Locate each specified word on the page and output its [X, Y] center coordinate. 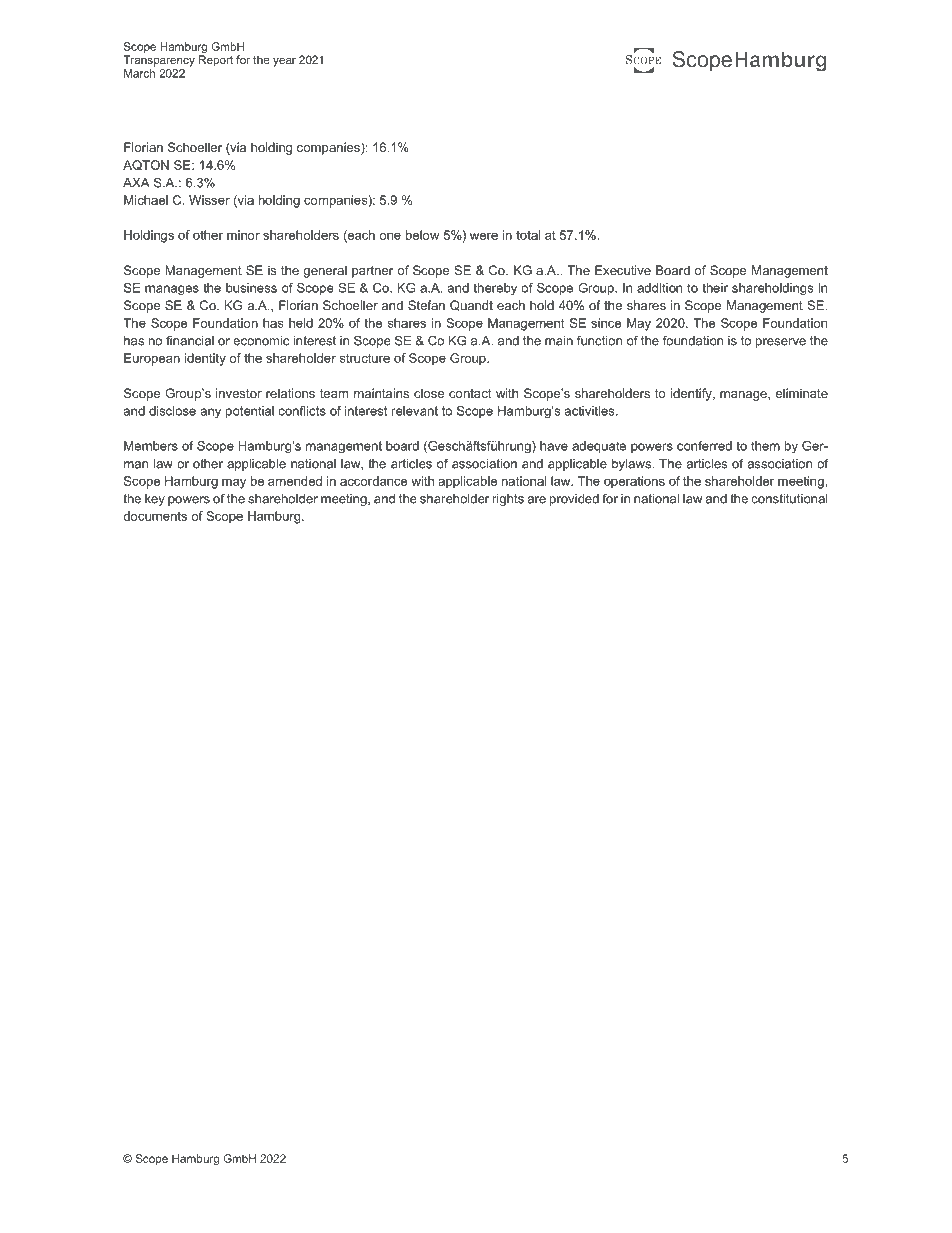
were [484, 236]
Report [216, 61]
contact [470, 393]
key [155, 500]
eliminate [802, 393]
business [251, 288]
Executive [623, 270]
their [715, 288]
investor [239, 393]
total [528, 235]
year [284, 62]
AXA [136, 183]
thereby [495, 289]
